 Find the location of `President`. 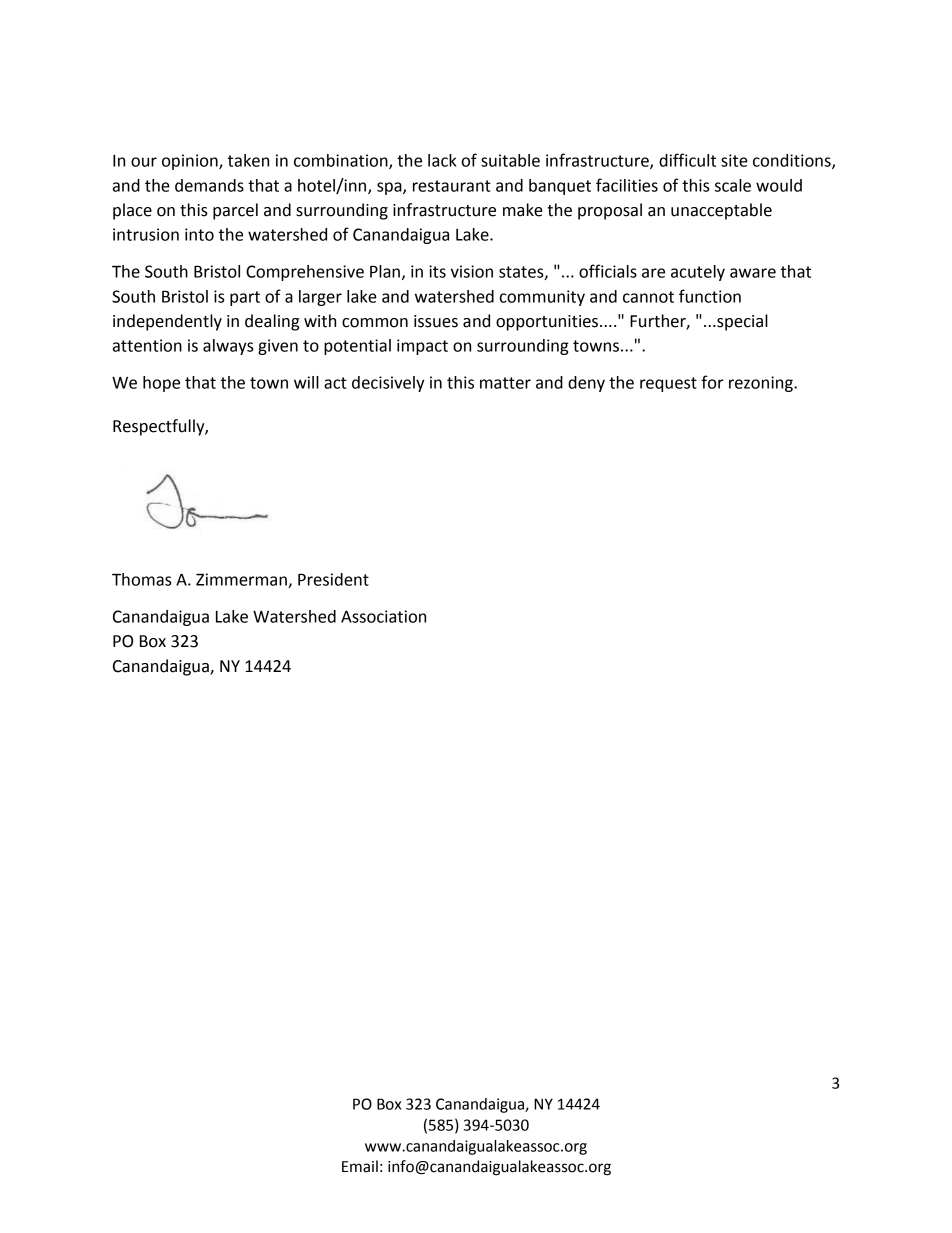

President is located at coordinates (333, 579).
